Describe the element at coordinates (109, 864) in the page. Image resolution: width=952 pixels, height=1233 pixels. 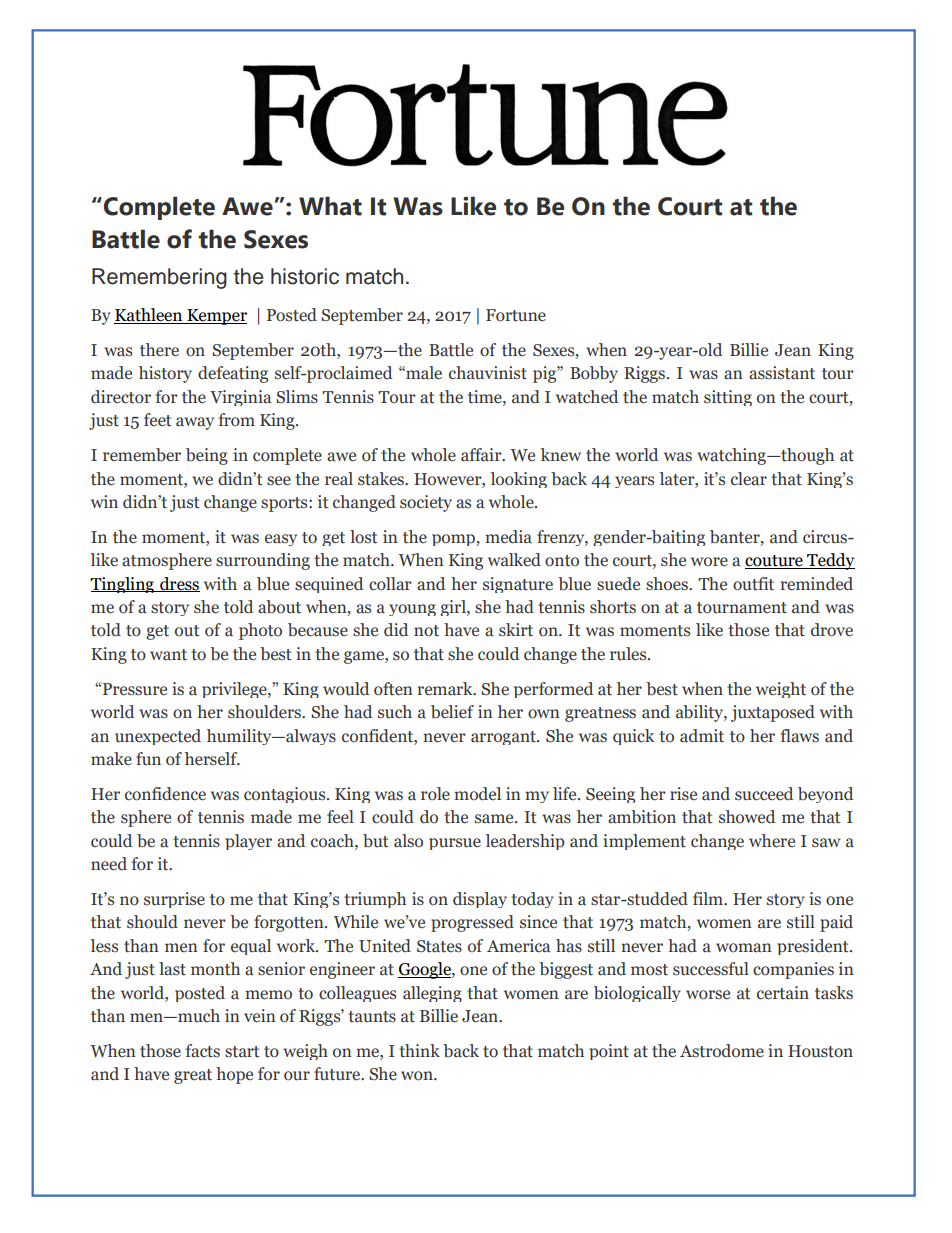
I see `need` at that location.
